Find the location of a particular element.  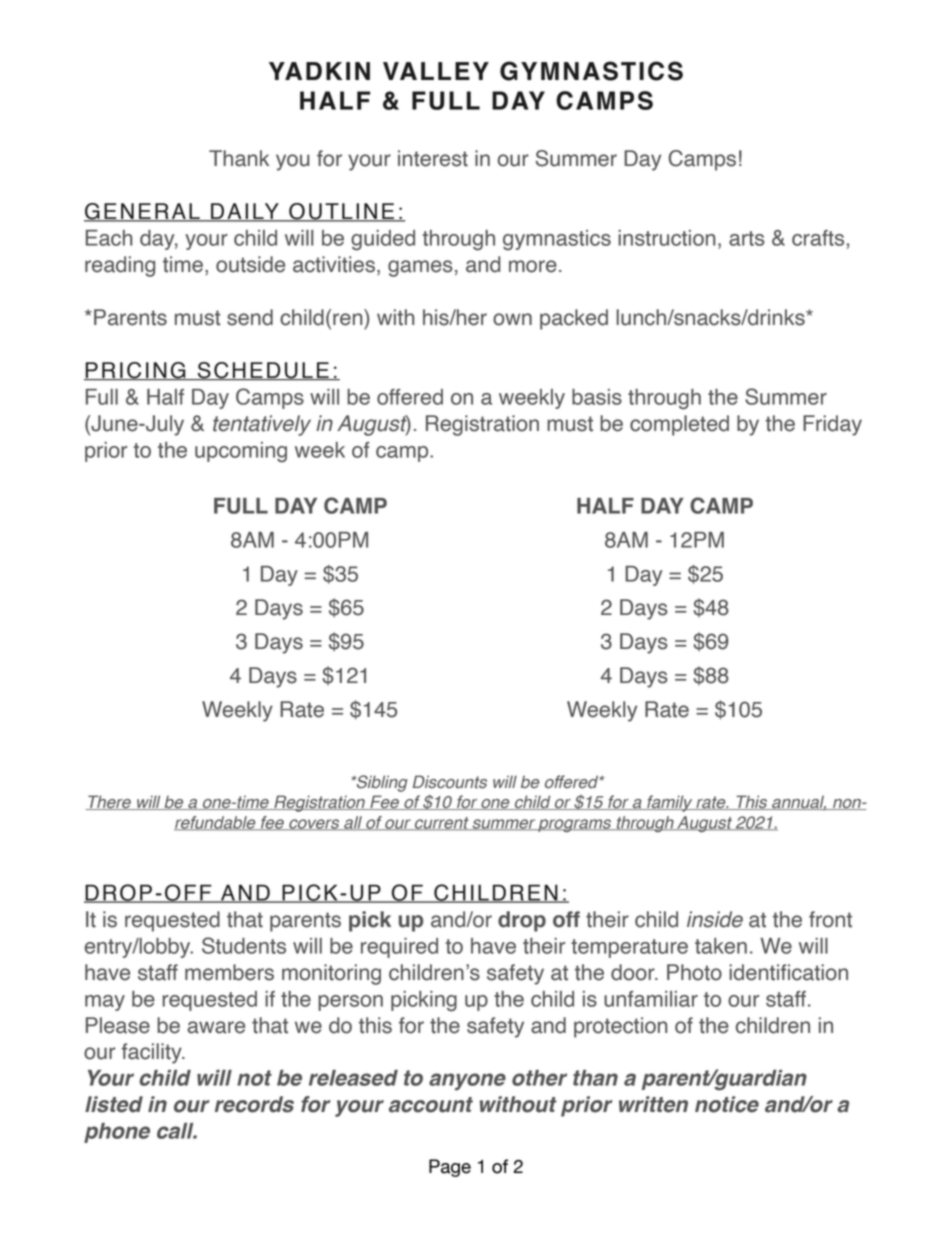

Discounts is located at coordinates (450, 782).
